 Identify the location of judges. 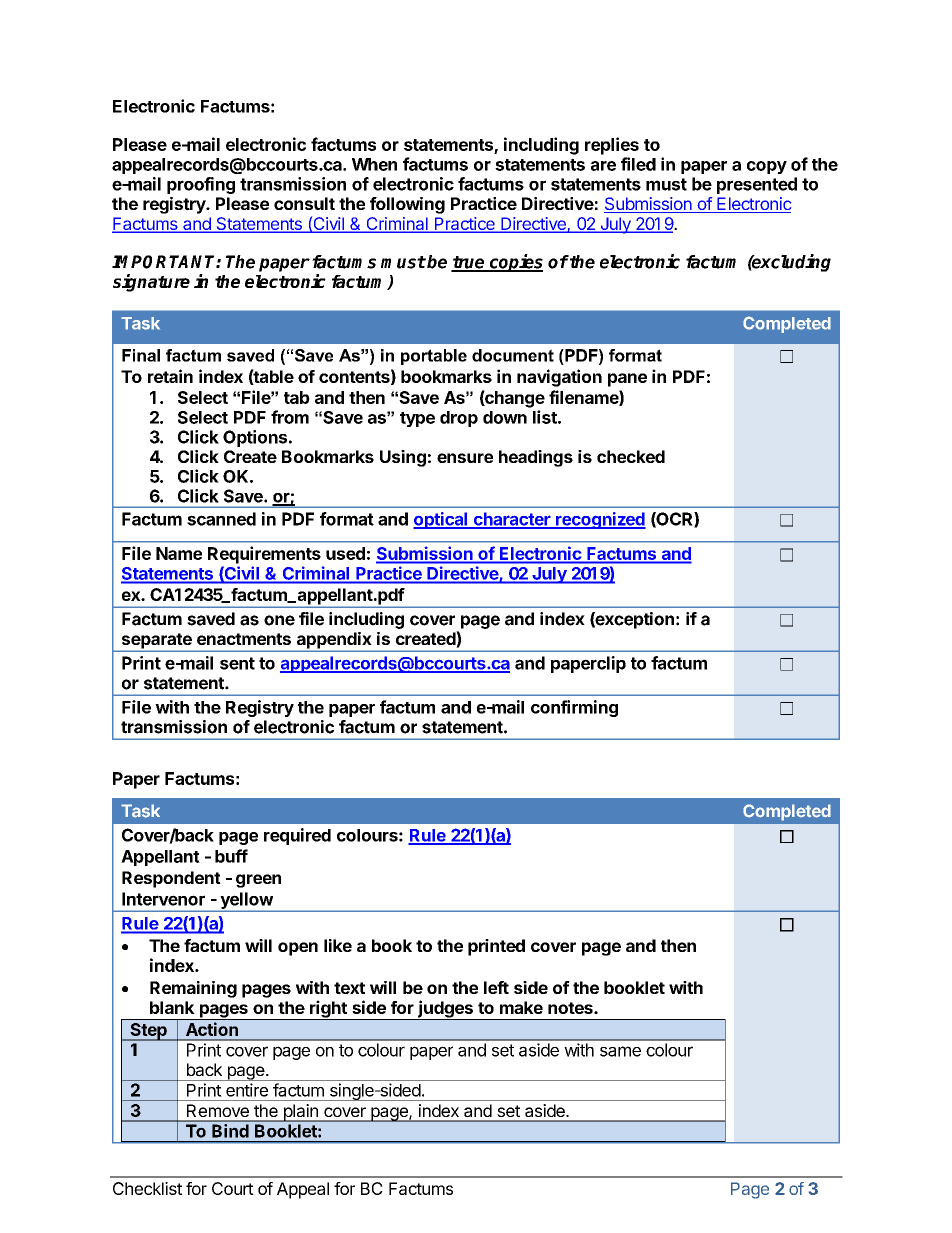
(445, 1010).
